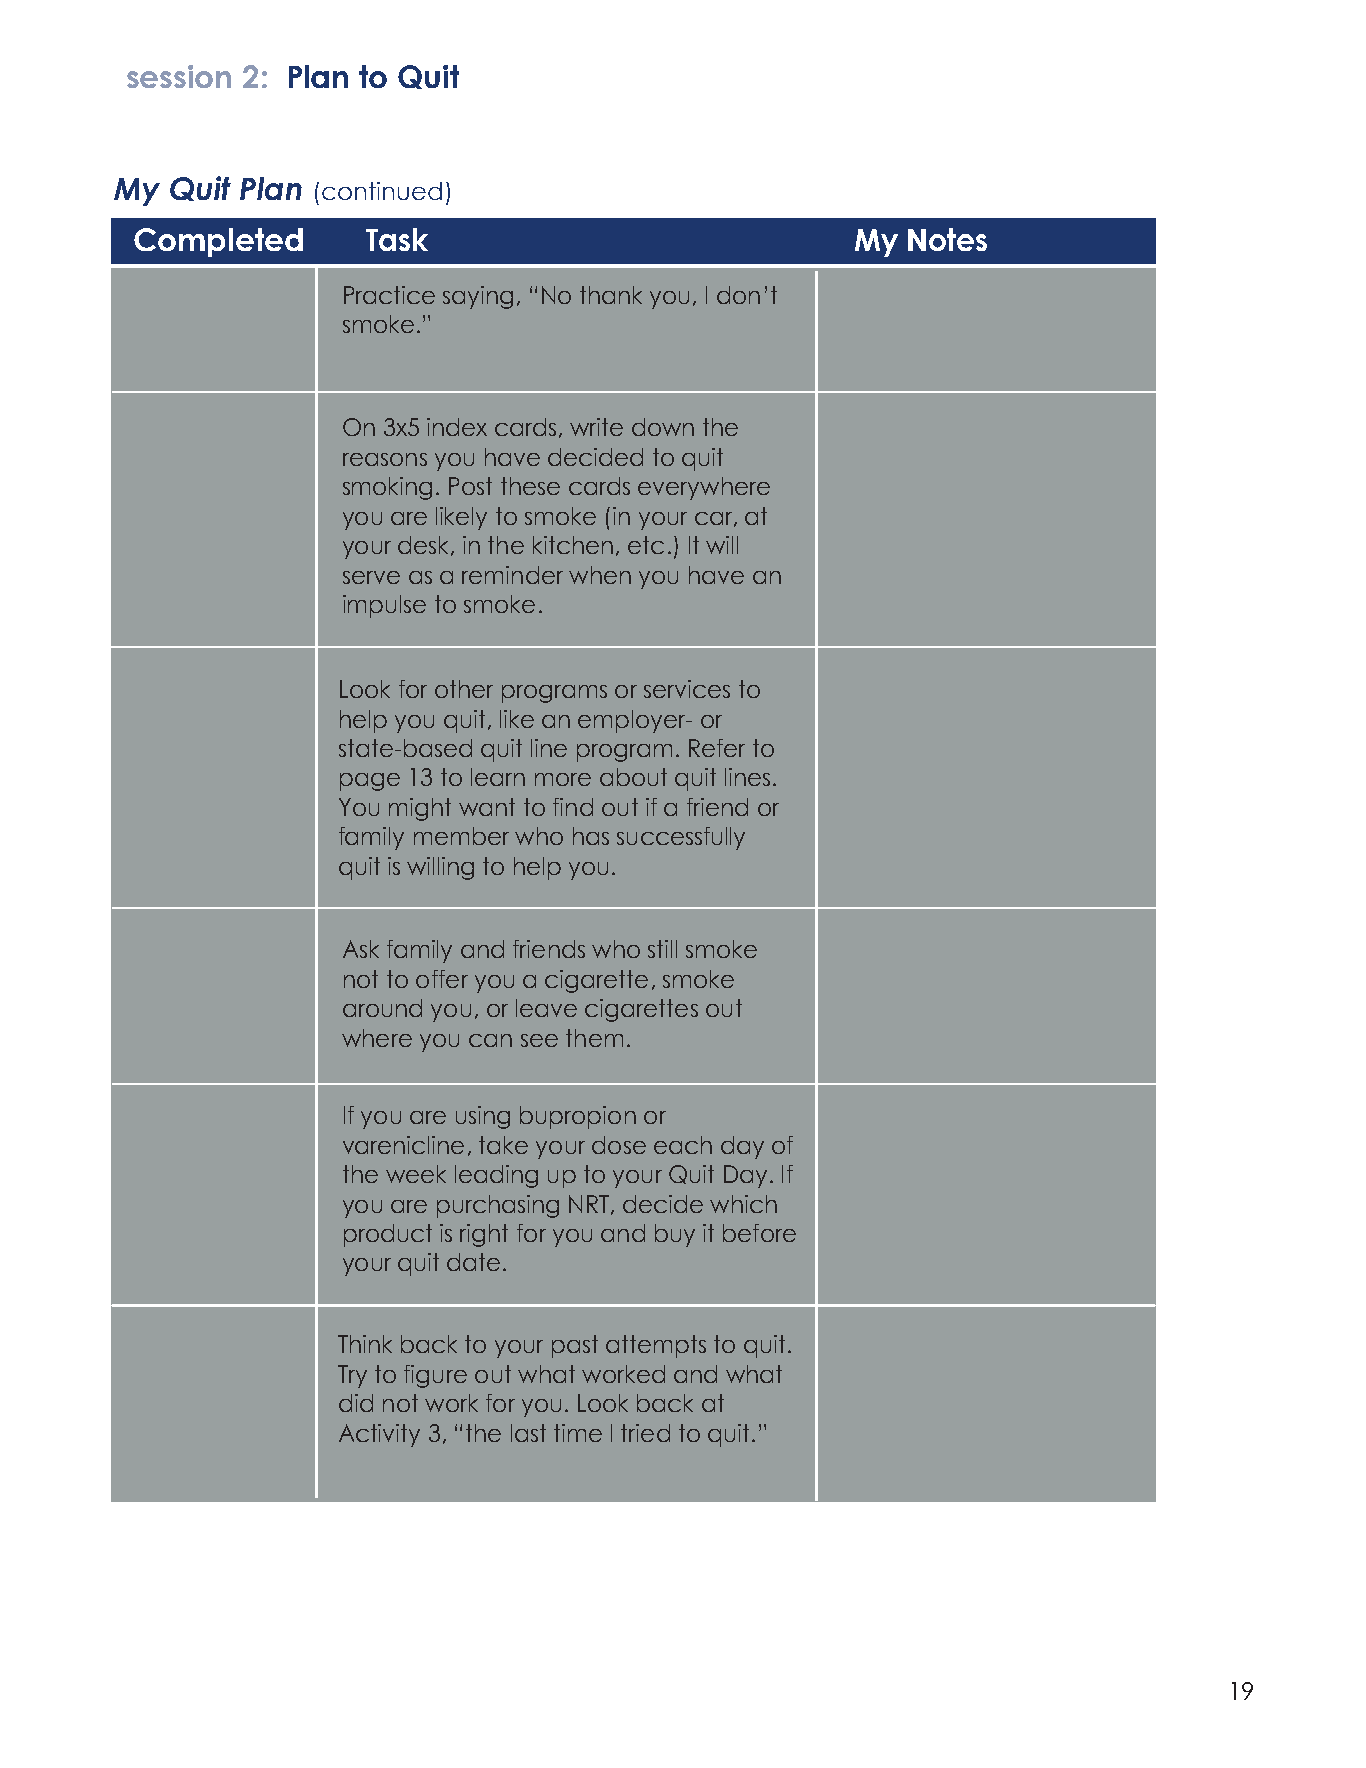 This page has height=1768, width=1366. What do you see at coordinates (573, 545) in the page?
I see `kitchen` at bounding box center [573, 545].
